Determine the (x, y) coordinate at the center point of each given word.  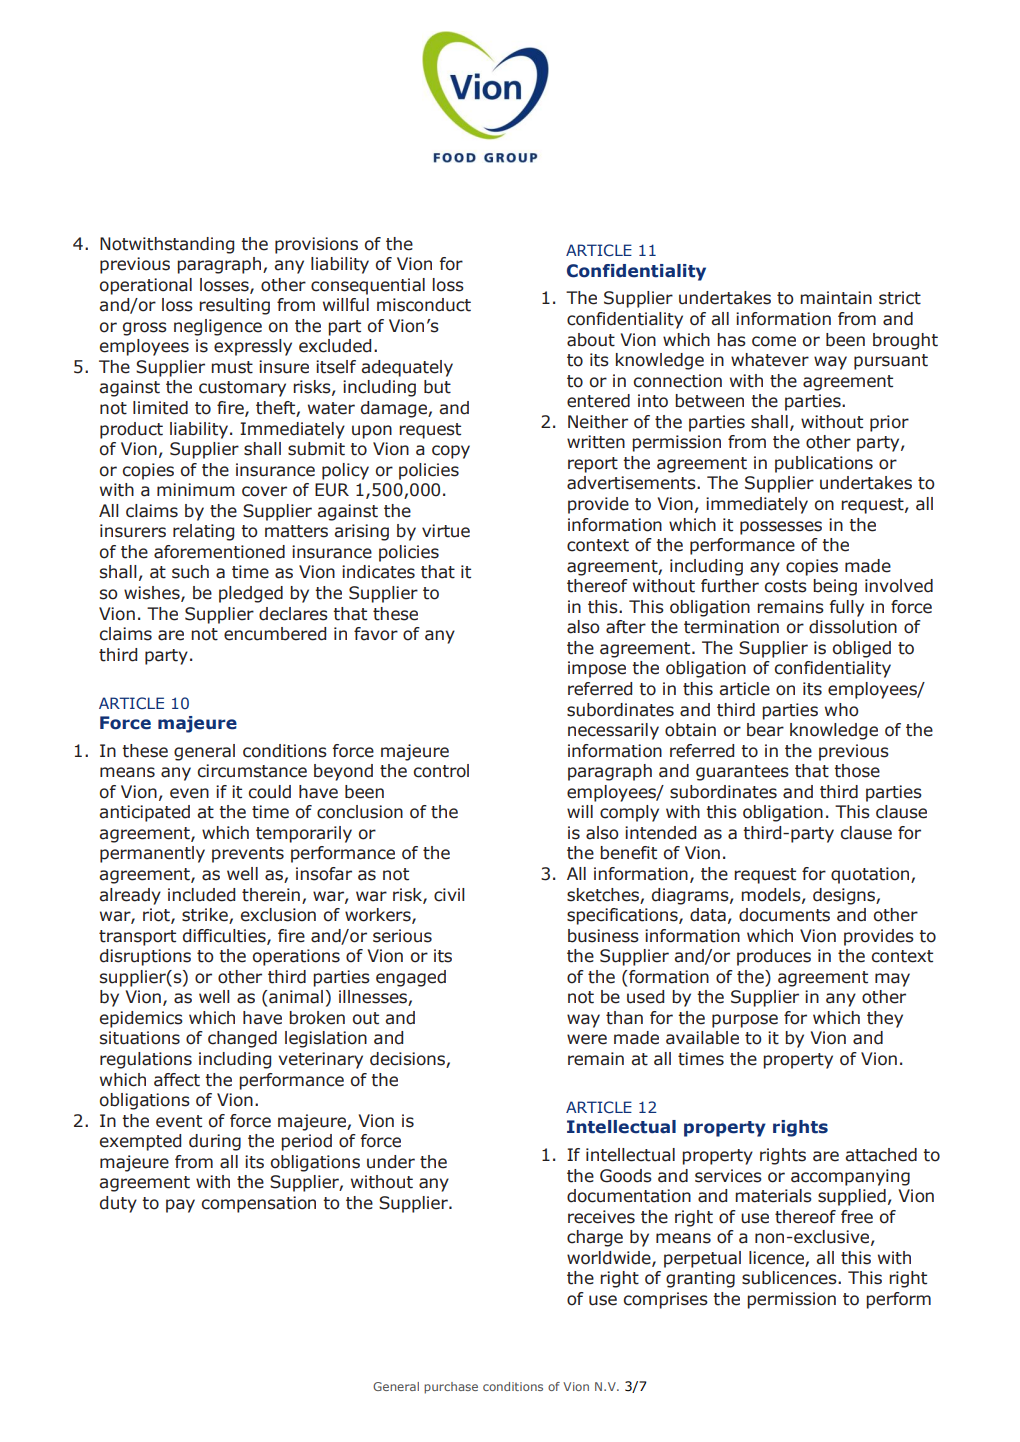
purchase (451, 1388)
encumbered (275, 634)
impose (597, 669)
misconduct (424, 305)
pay (180, 1206)
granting (700, 1279)
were (587, 1039)
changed (242, 1039)
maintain (836, 298)
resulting (234, 306)
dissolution (853, 627)
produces (774, 957)
